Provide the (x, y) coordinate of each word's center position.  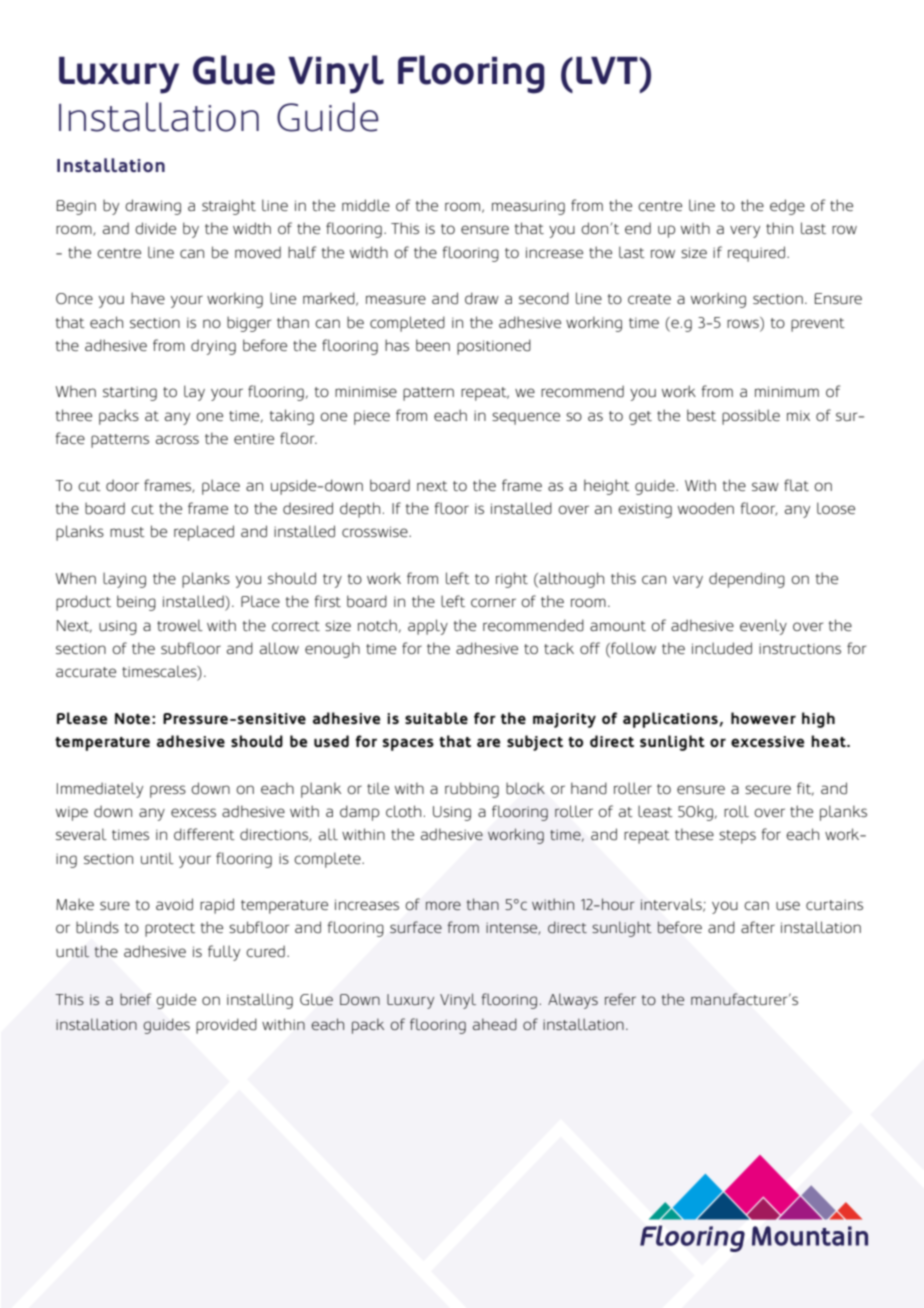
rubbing (472, 790)
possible (751, 417)
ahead (495, 1024)
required (756, 254)
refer (620, 999)
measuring (528, 207)
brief (135, 999)
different (204, 834)
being (136, 603)
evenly (763, 627)
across (177, 439)
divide (155, 228)
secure (768, 789)
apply (428, 627)
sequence (526, 418)
